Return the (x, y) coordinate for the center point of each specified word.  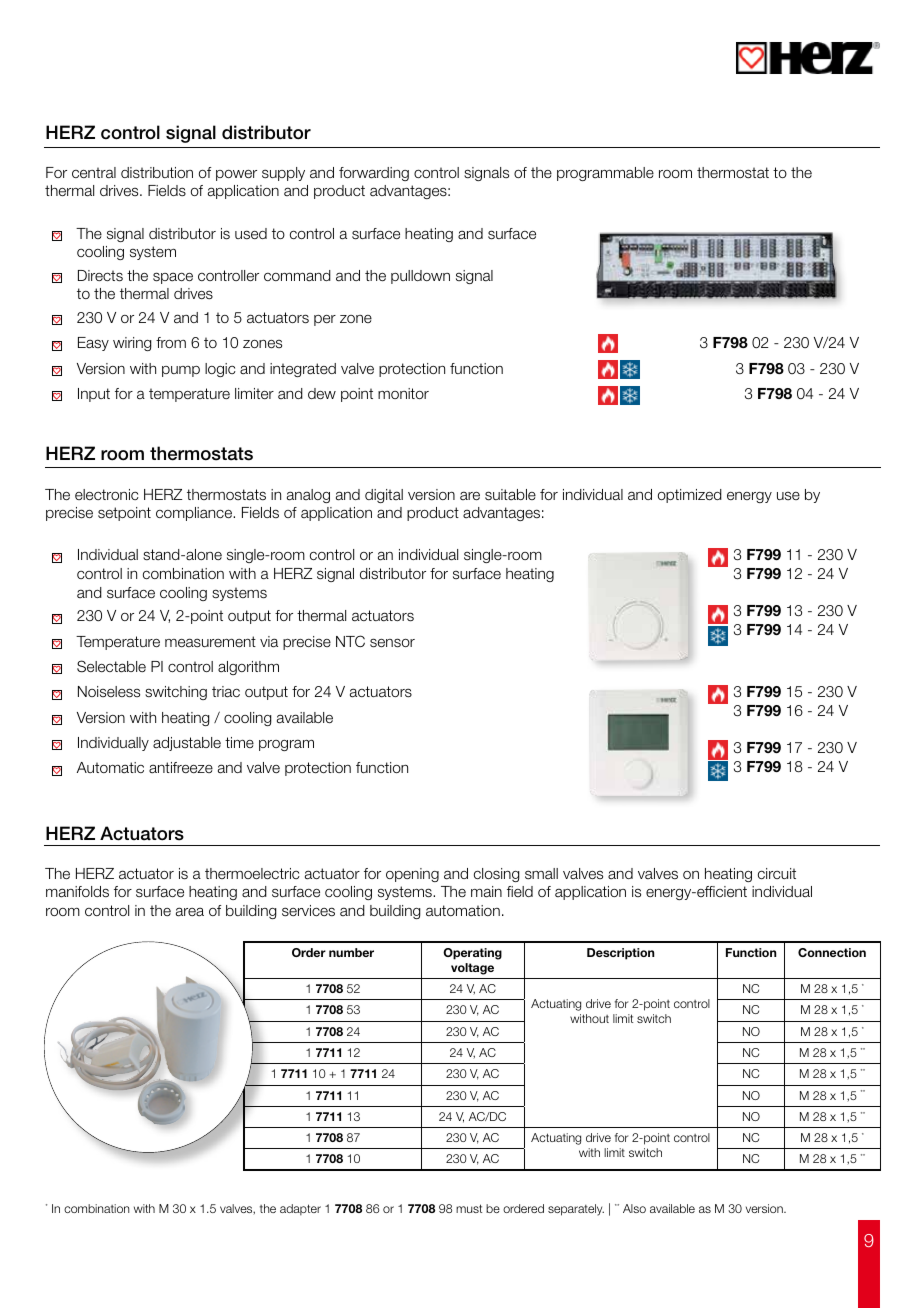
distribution (157, 173)
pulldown (420, 277)
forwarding (374, 174)
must (469, 1208)
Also (634, 1208)
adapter (300, 1209)
